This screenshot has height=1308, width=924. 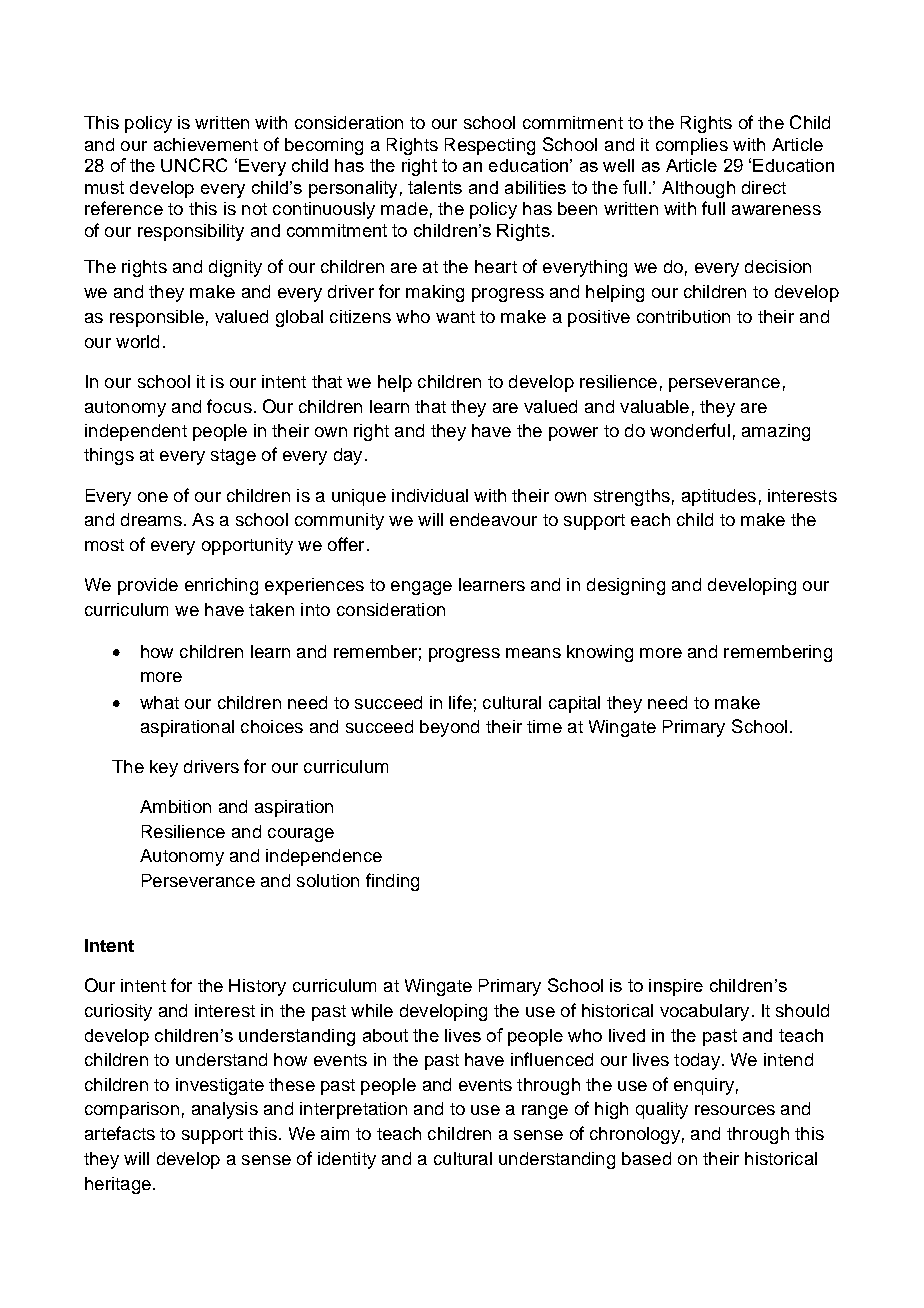 I want to click on Although, so click(x=698, y=189).
